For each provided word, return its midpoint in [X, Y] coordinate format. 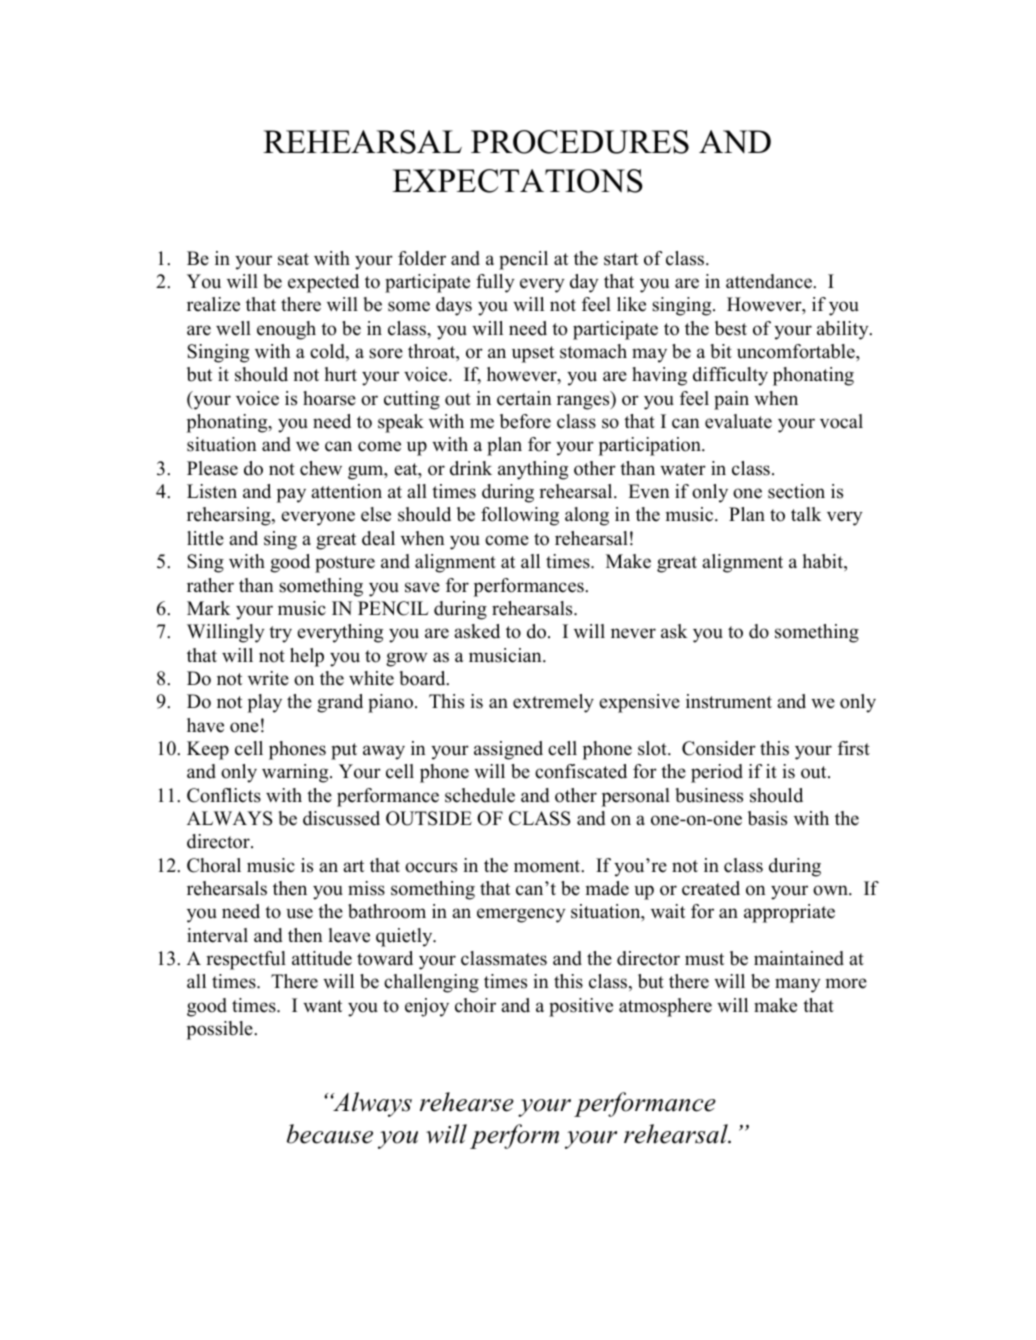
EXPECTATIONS [518, 181]
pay [291, 495]
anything [533, 470]
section [796, 491]
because [330, 1134]
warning [296, 773]
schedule [480, 795]
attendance [770, 281]
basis [767, 818]
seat [293, 259]
